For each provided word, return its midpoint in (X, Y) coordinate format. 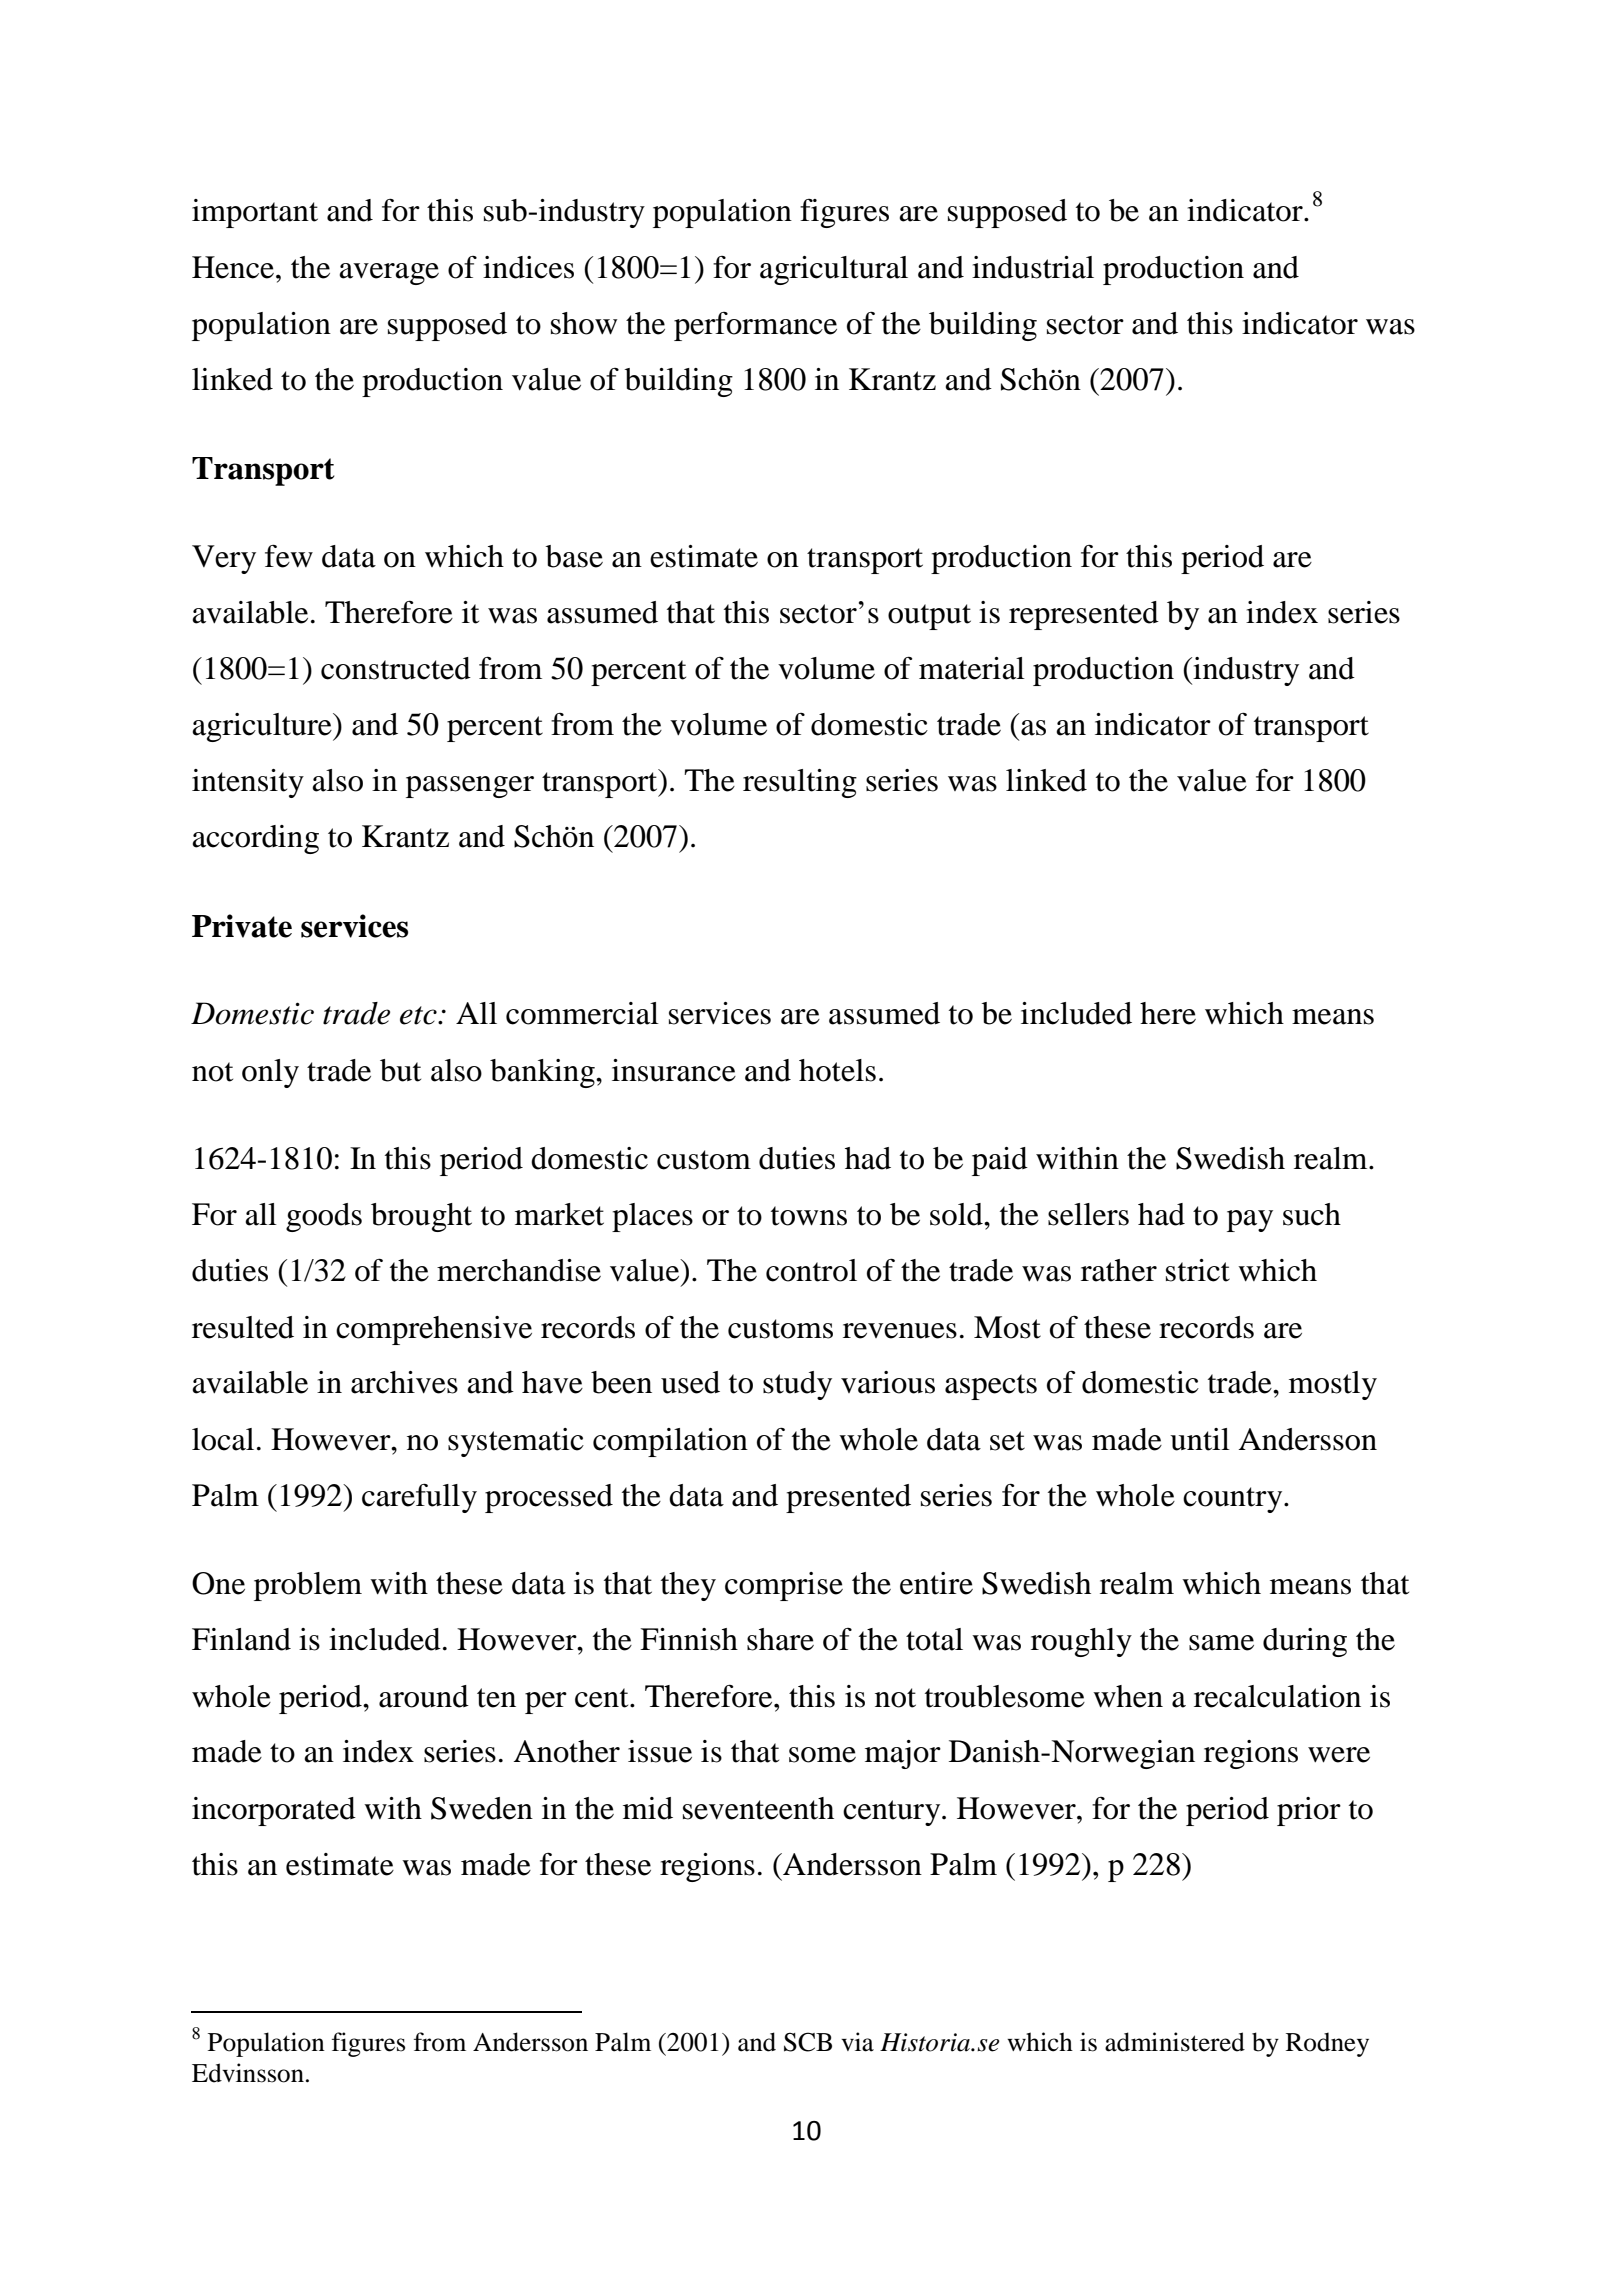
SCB (808, 2042)
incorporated (274, 1811)
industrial (1033, 267)
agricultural (834, 270)
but (400, 1070)
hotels (837, 1070)
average (389, 274)
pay (1250, 1221)
